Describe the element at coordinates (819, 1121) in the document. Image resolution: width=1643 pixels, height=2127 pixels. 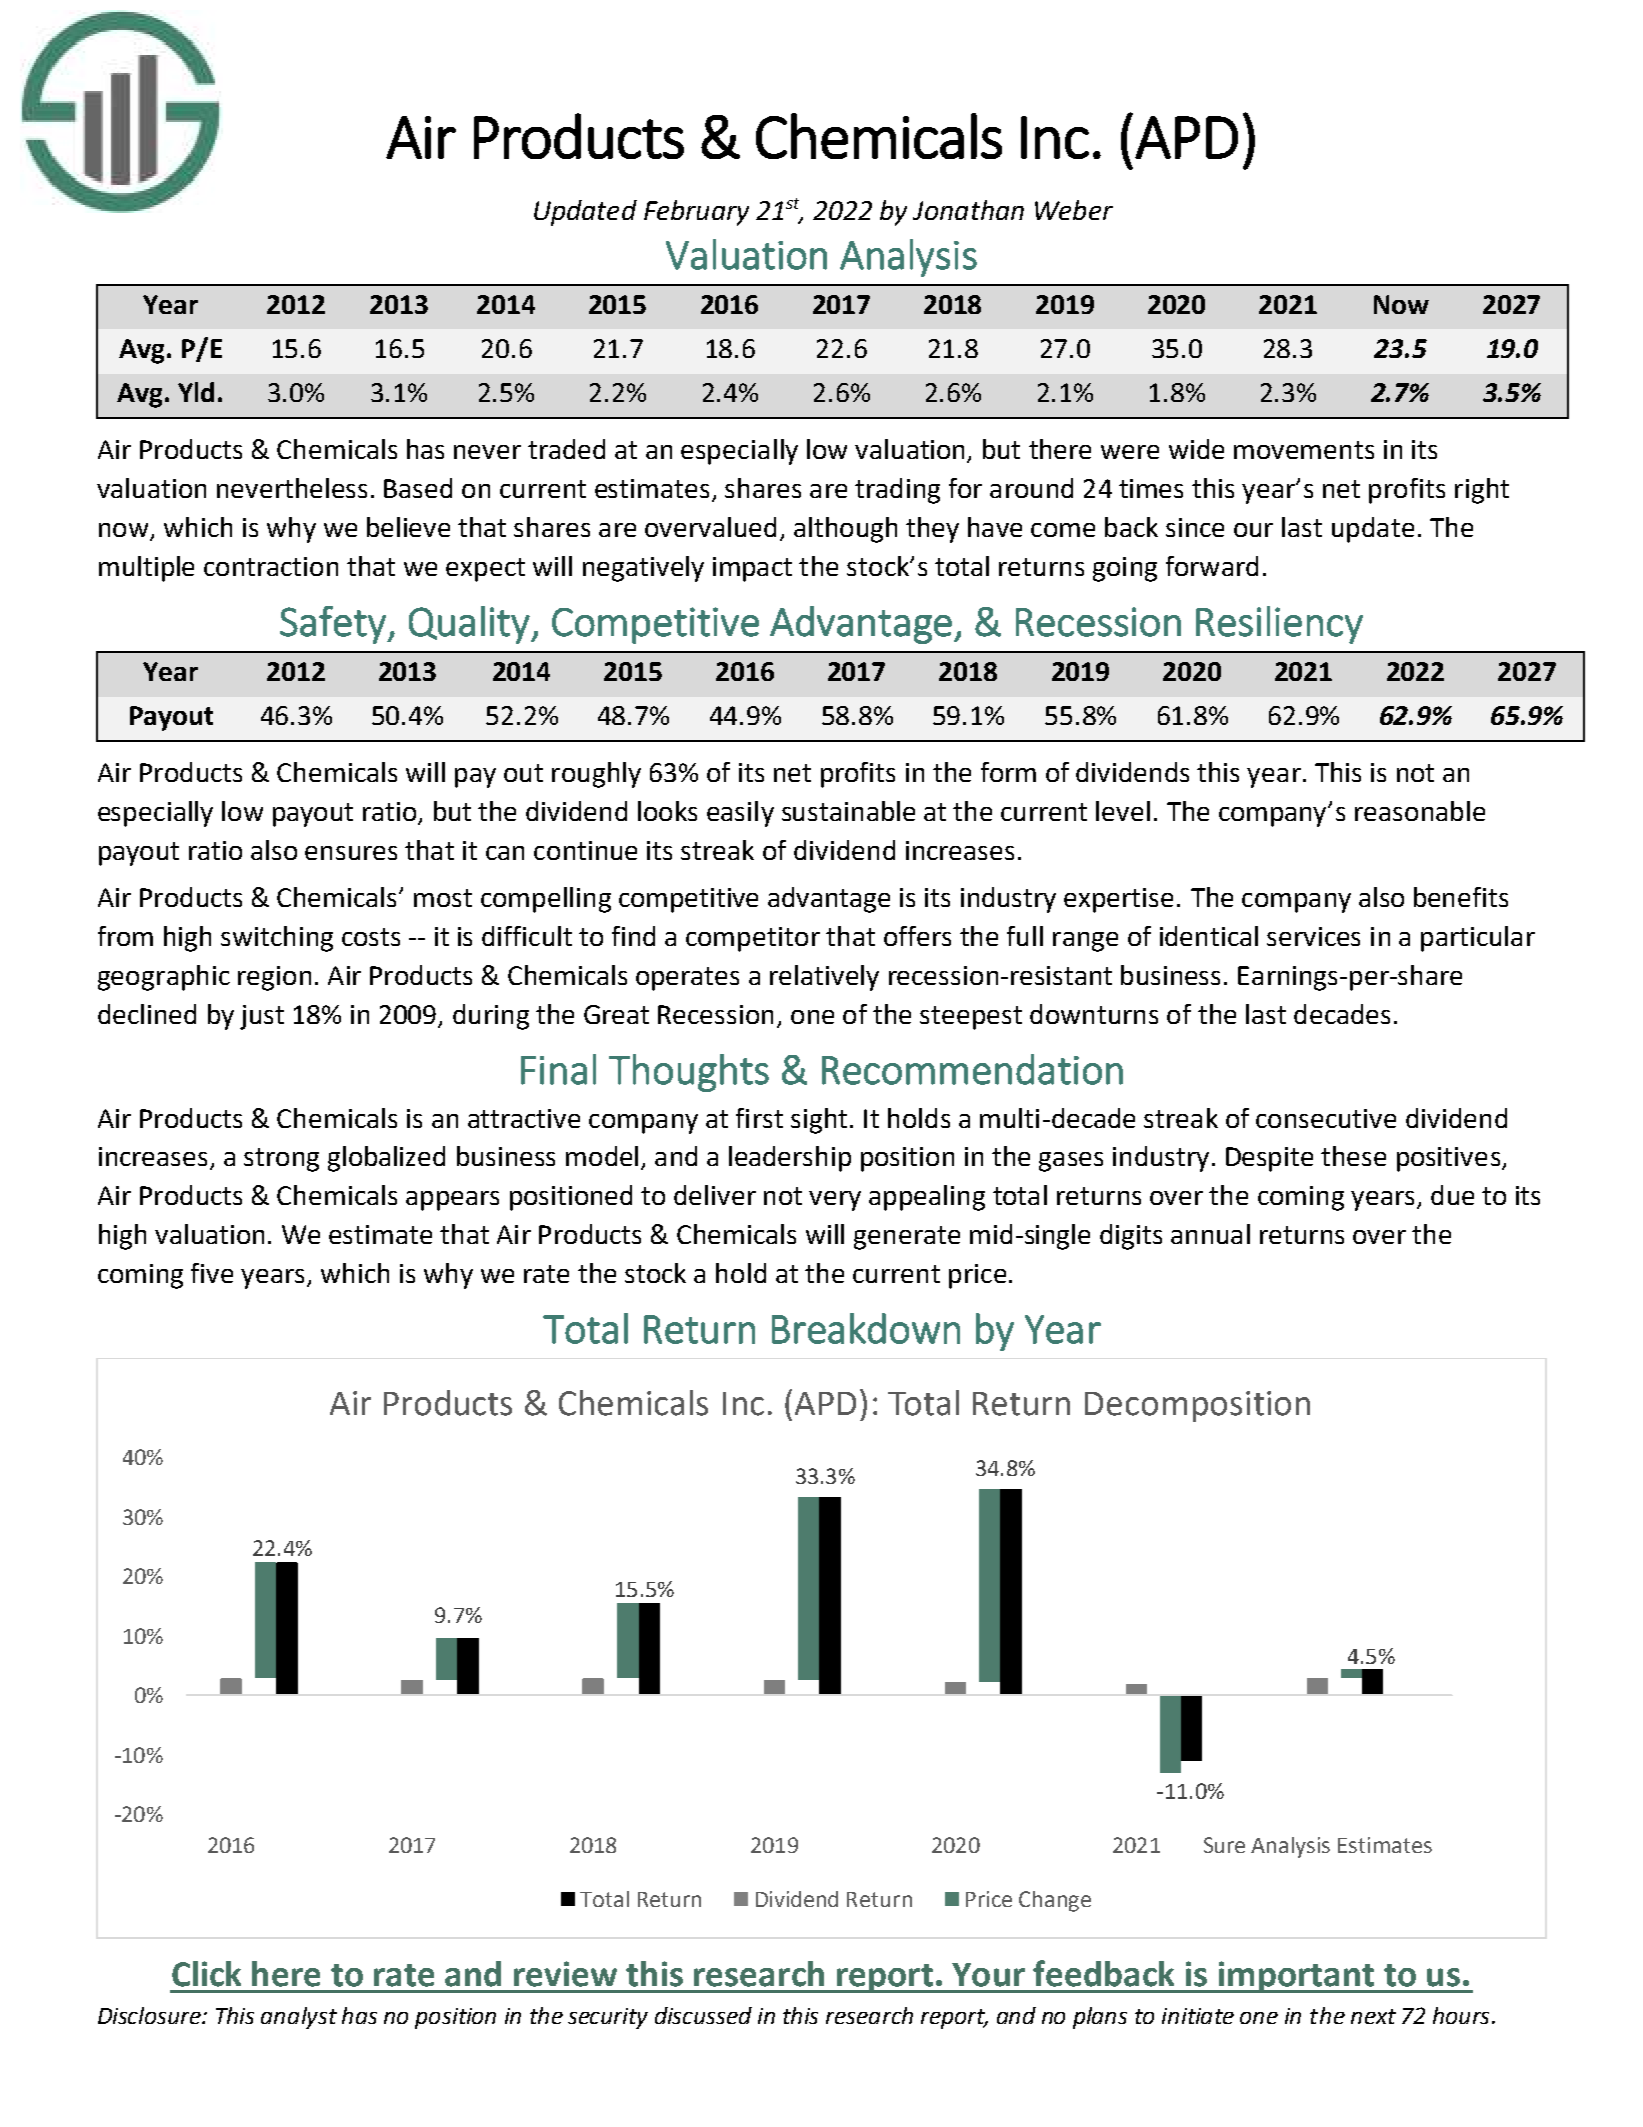
I see `sight` at that location.
